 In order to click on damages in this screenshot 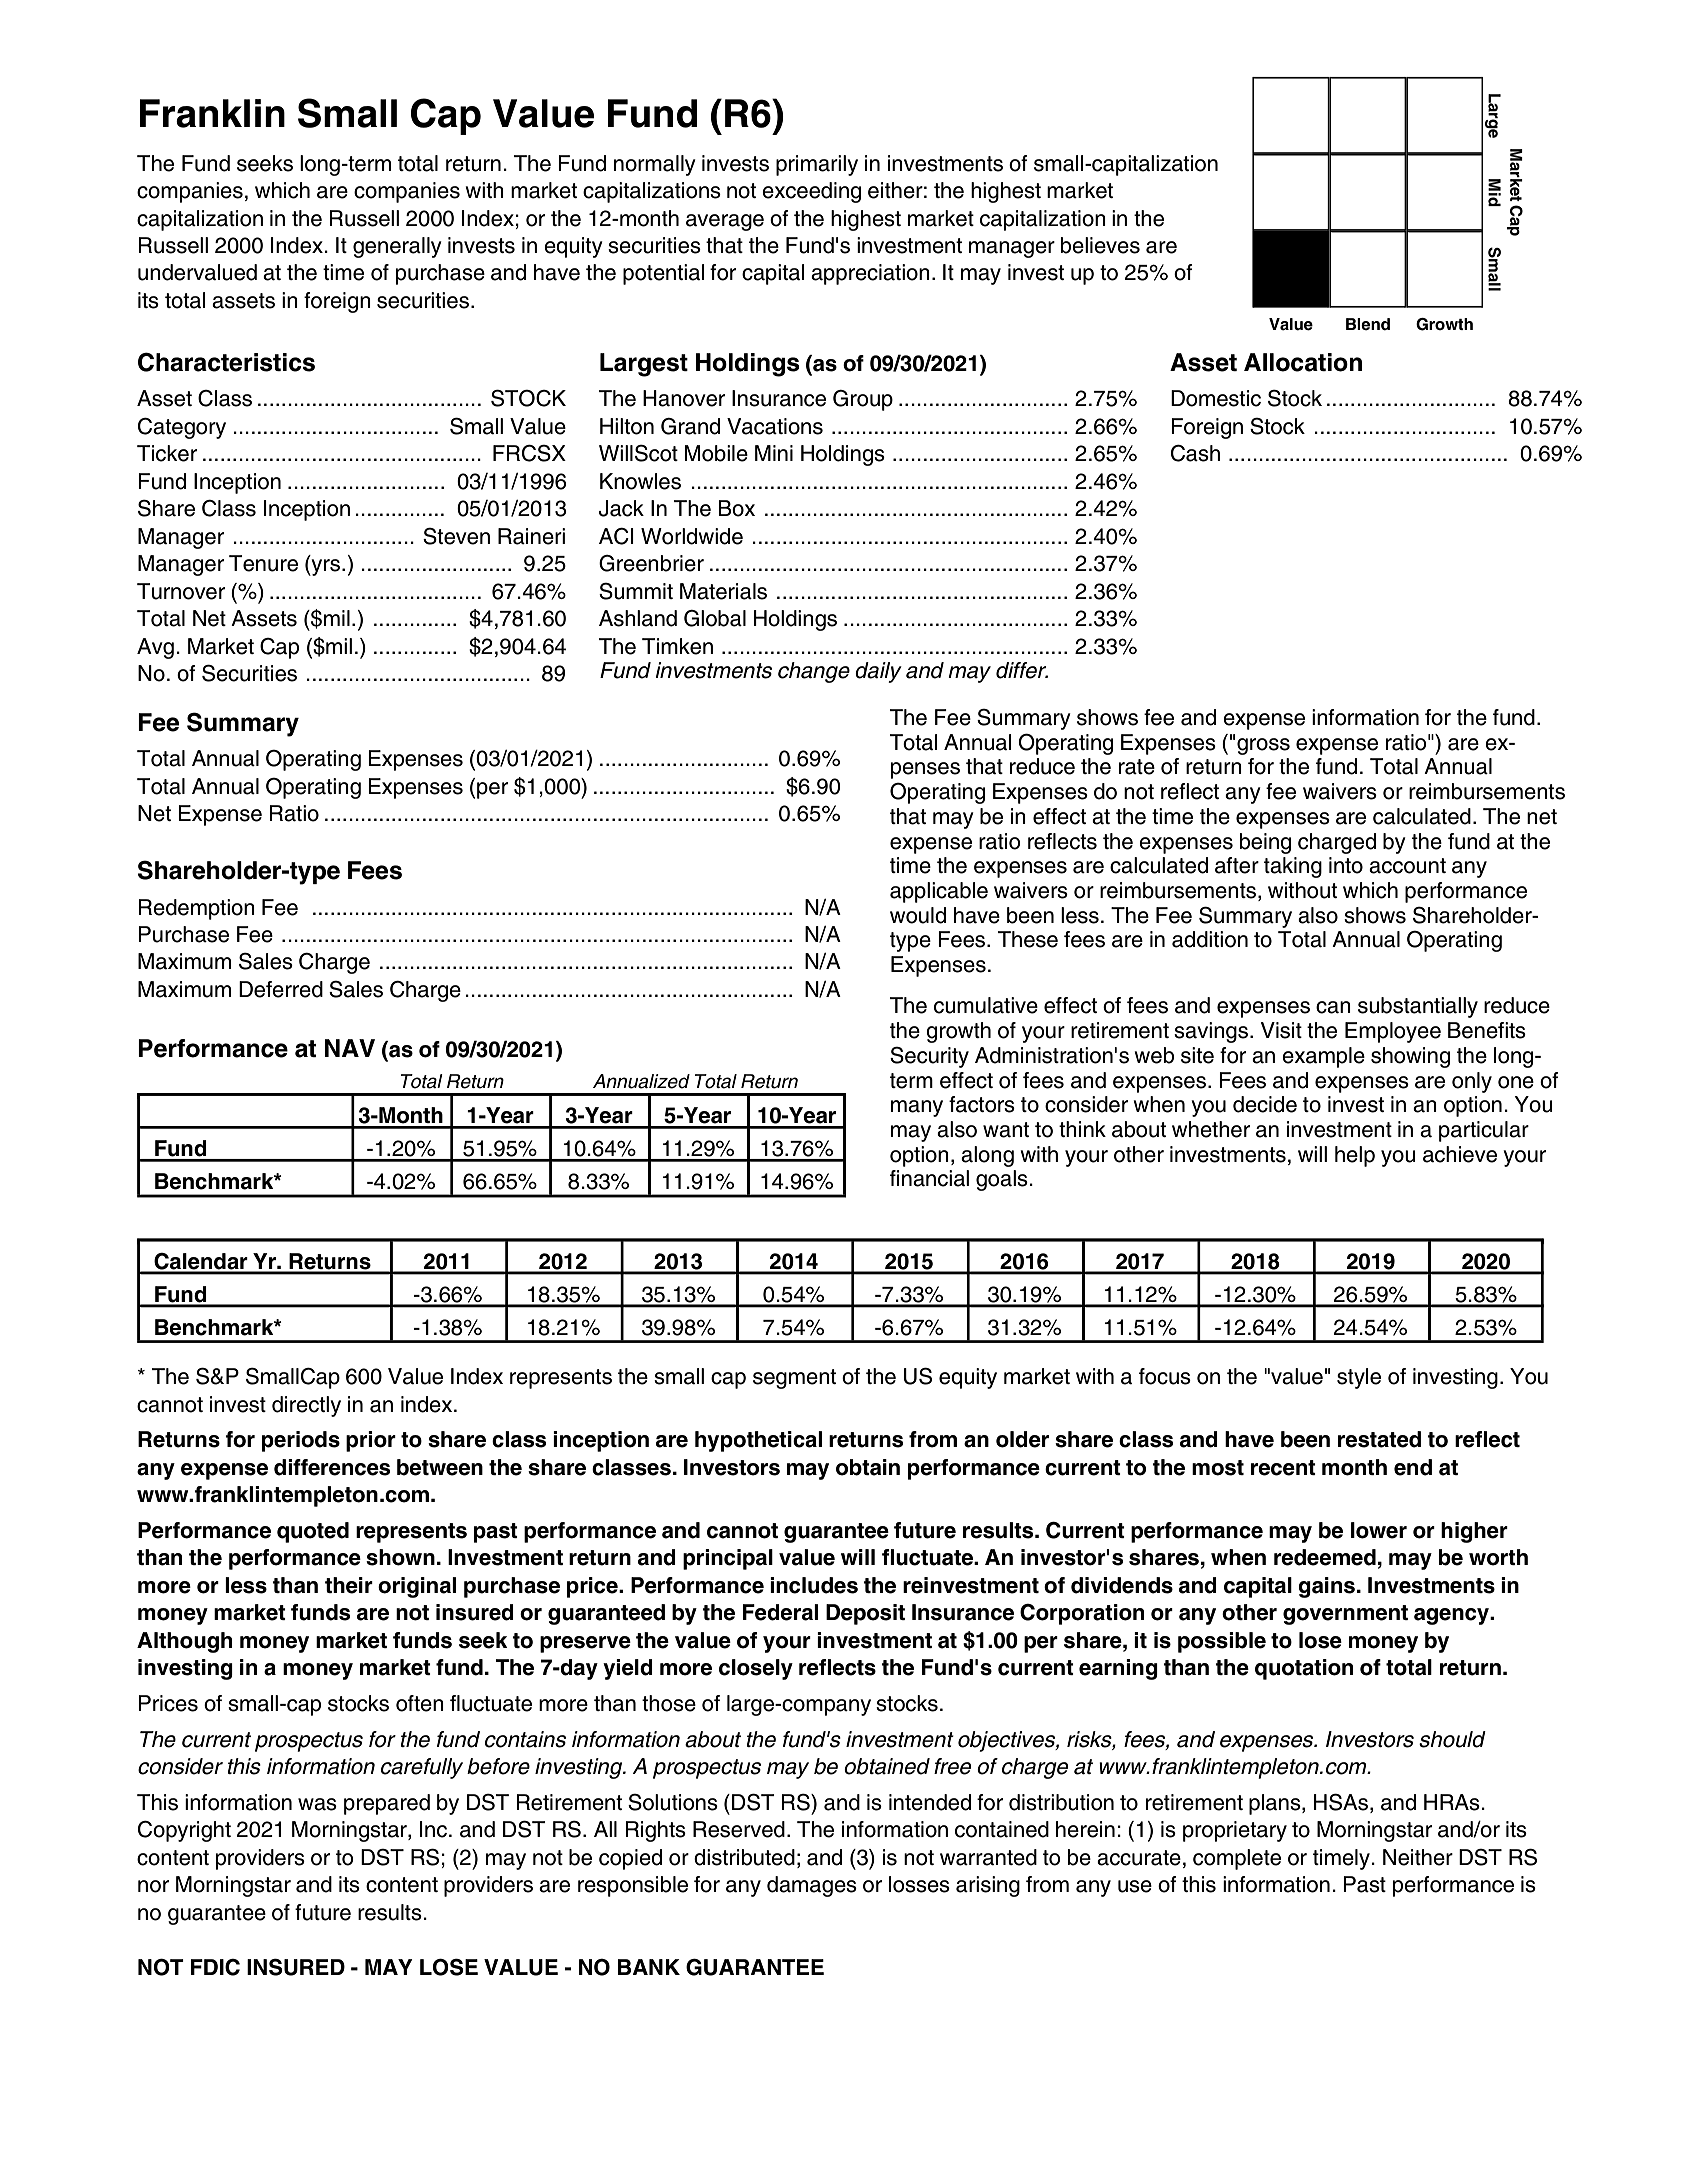, I will do `click(812, 1886)`.
